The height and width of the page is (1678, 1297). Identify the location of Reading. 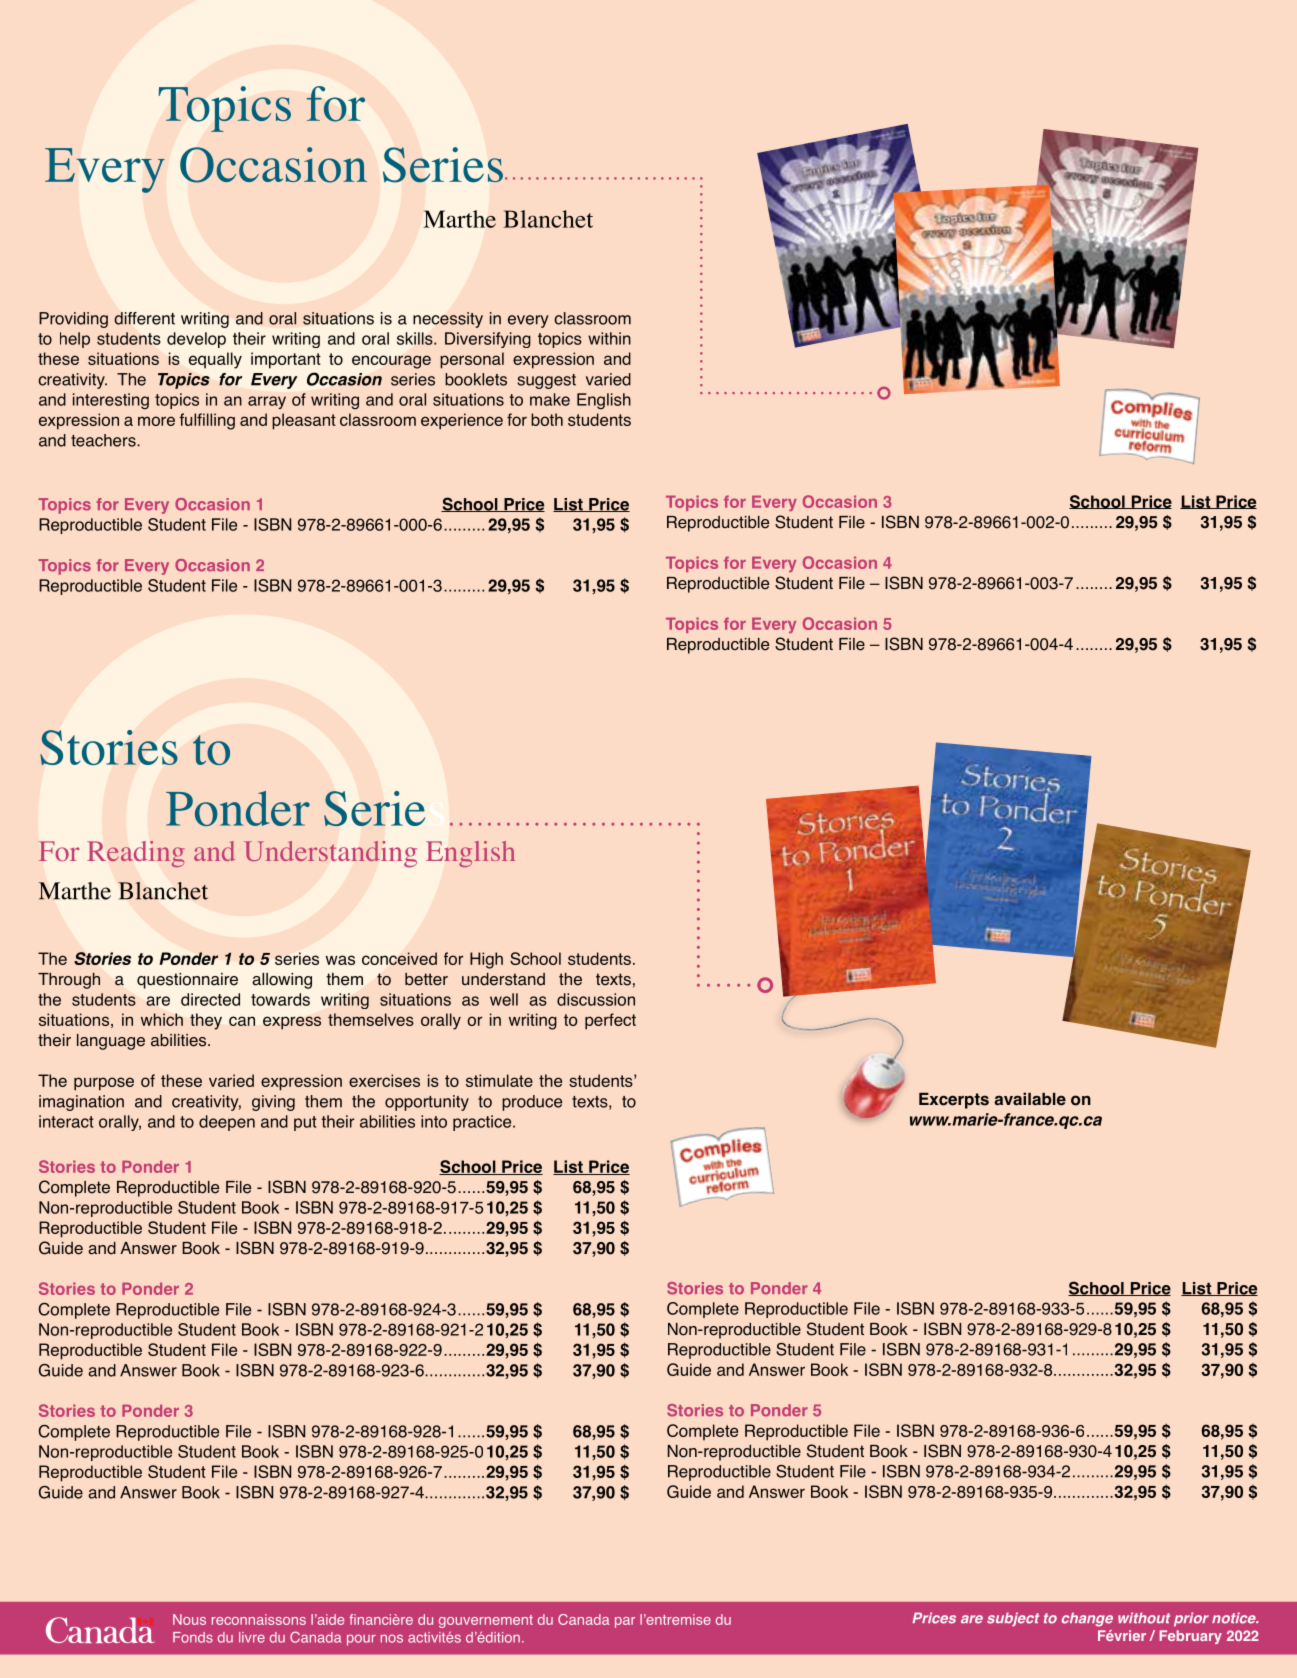
(136, 854).
